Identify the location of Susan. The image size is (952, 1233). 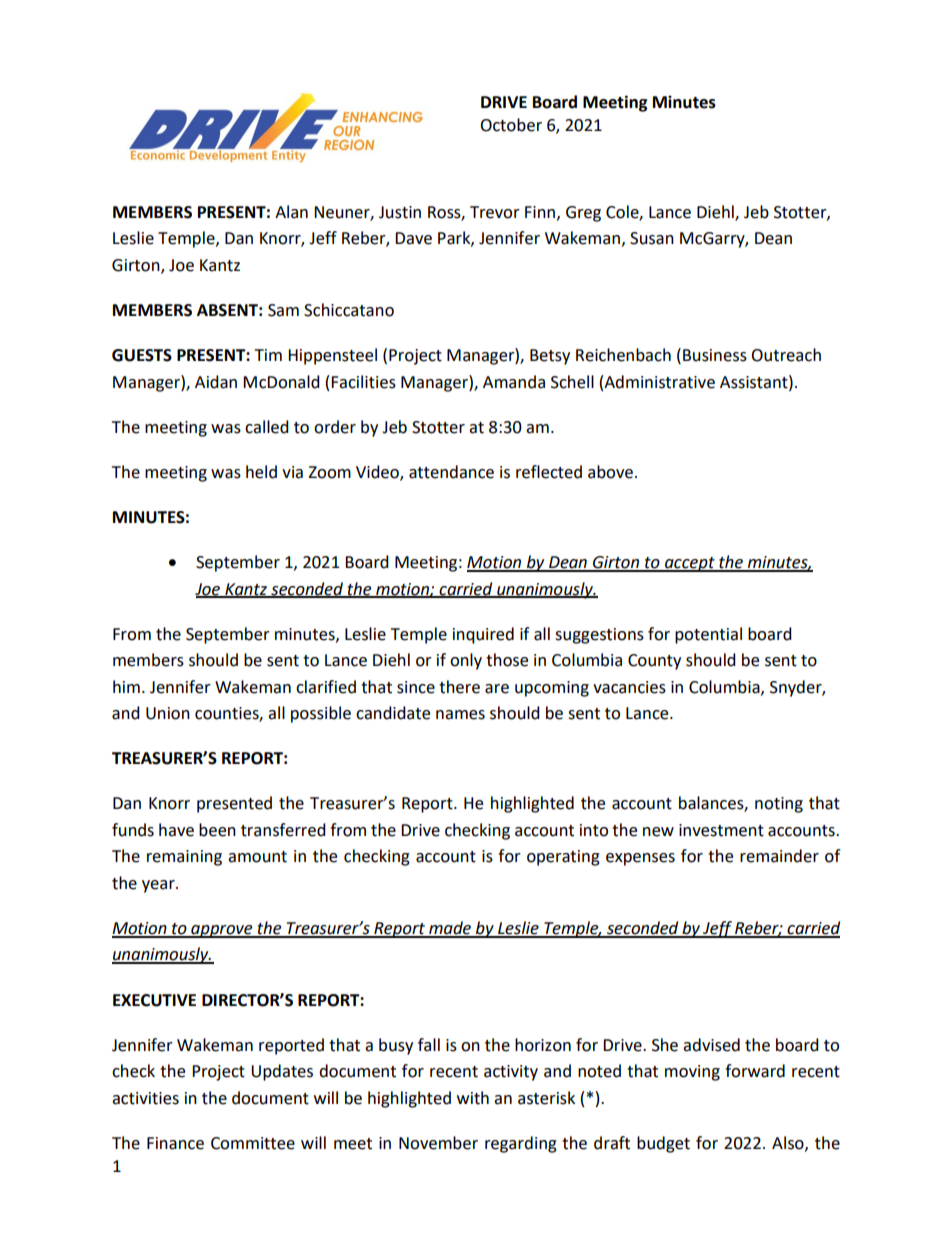
(652, 238).
